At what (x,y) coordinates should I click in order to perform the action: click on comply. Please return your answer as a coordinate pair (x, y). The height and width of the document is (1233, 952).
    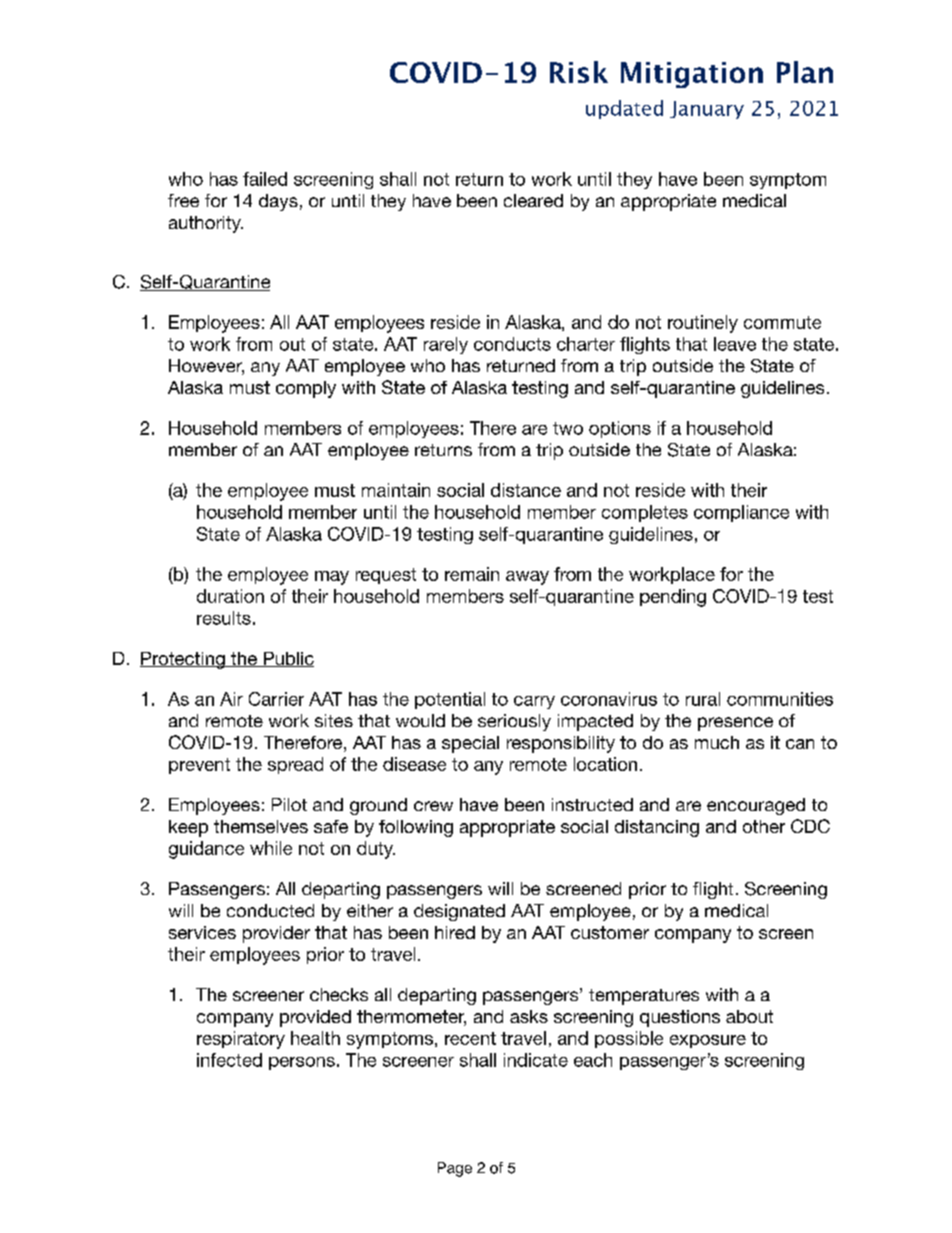
    Looking at the image, I should click on (306, 389).
